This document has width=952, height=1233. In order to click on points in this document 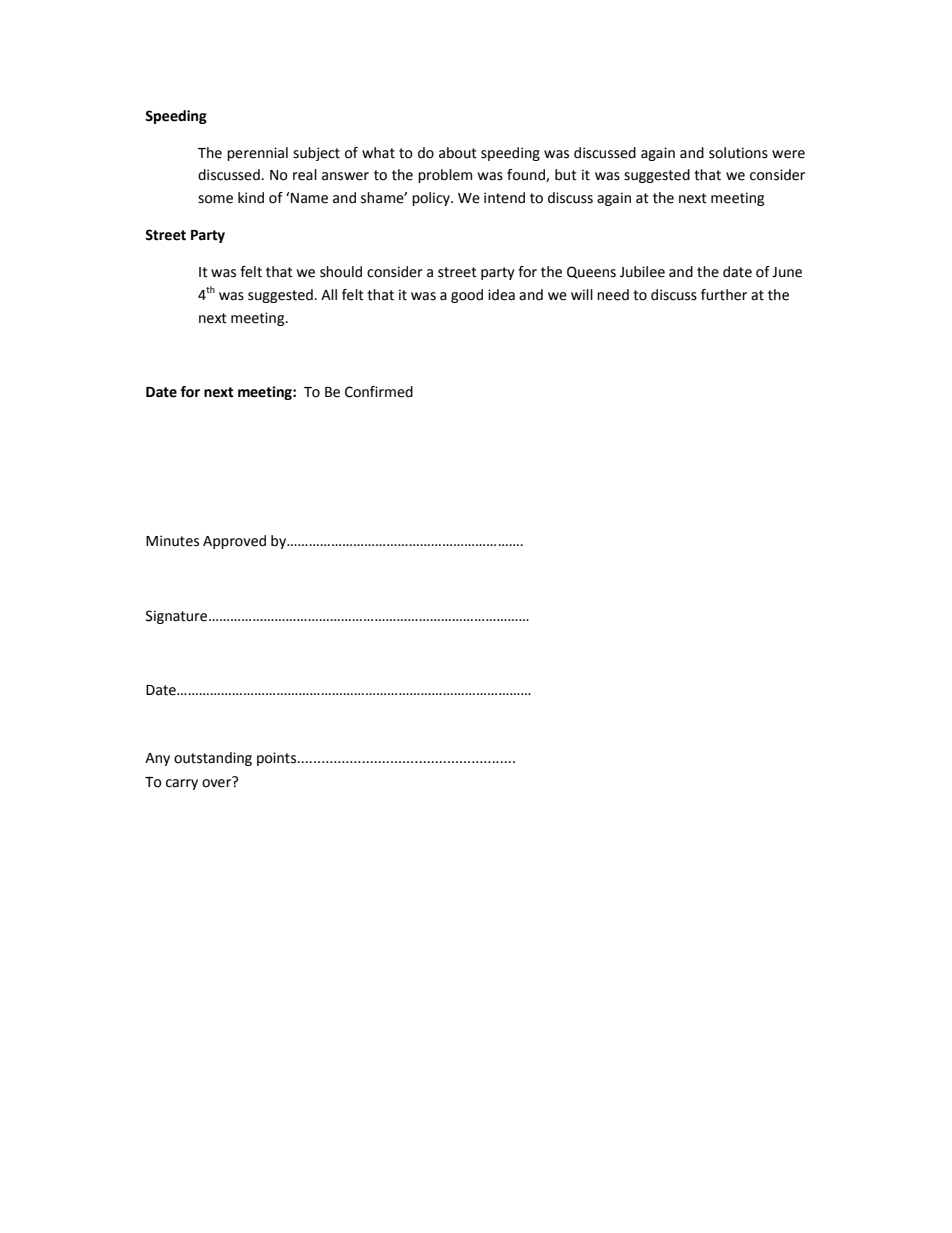, I will do `click(278, 759)`.
